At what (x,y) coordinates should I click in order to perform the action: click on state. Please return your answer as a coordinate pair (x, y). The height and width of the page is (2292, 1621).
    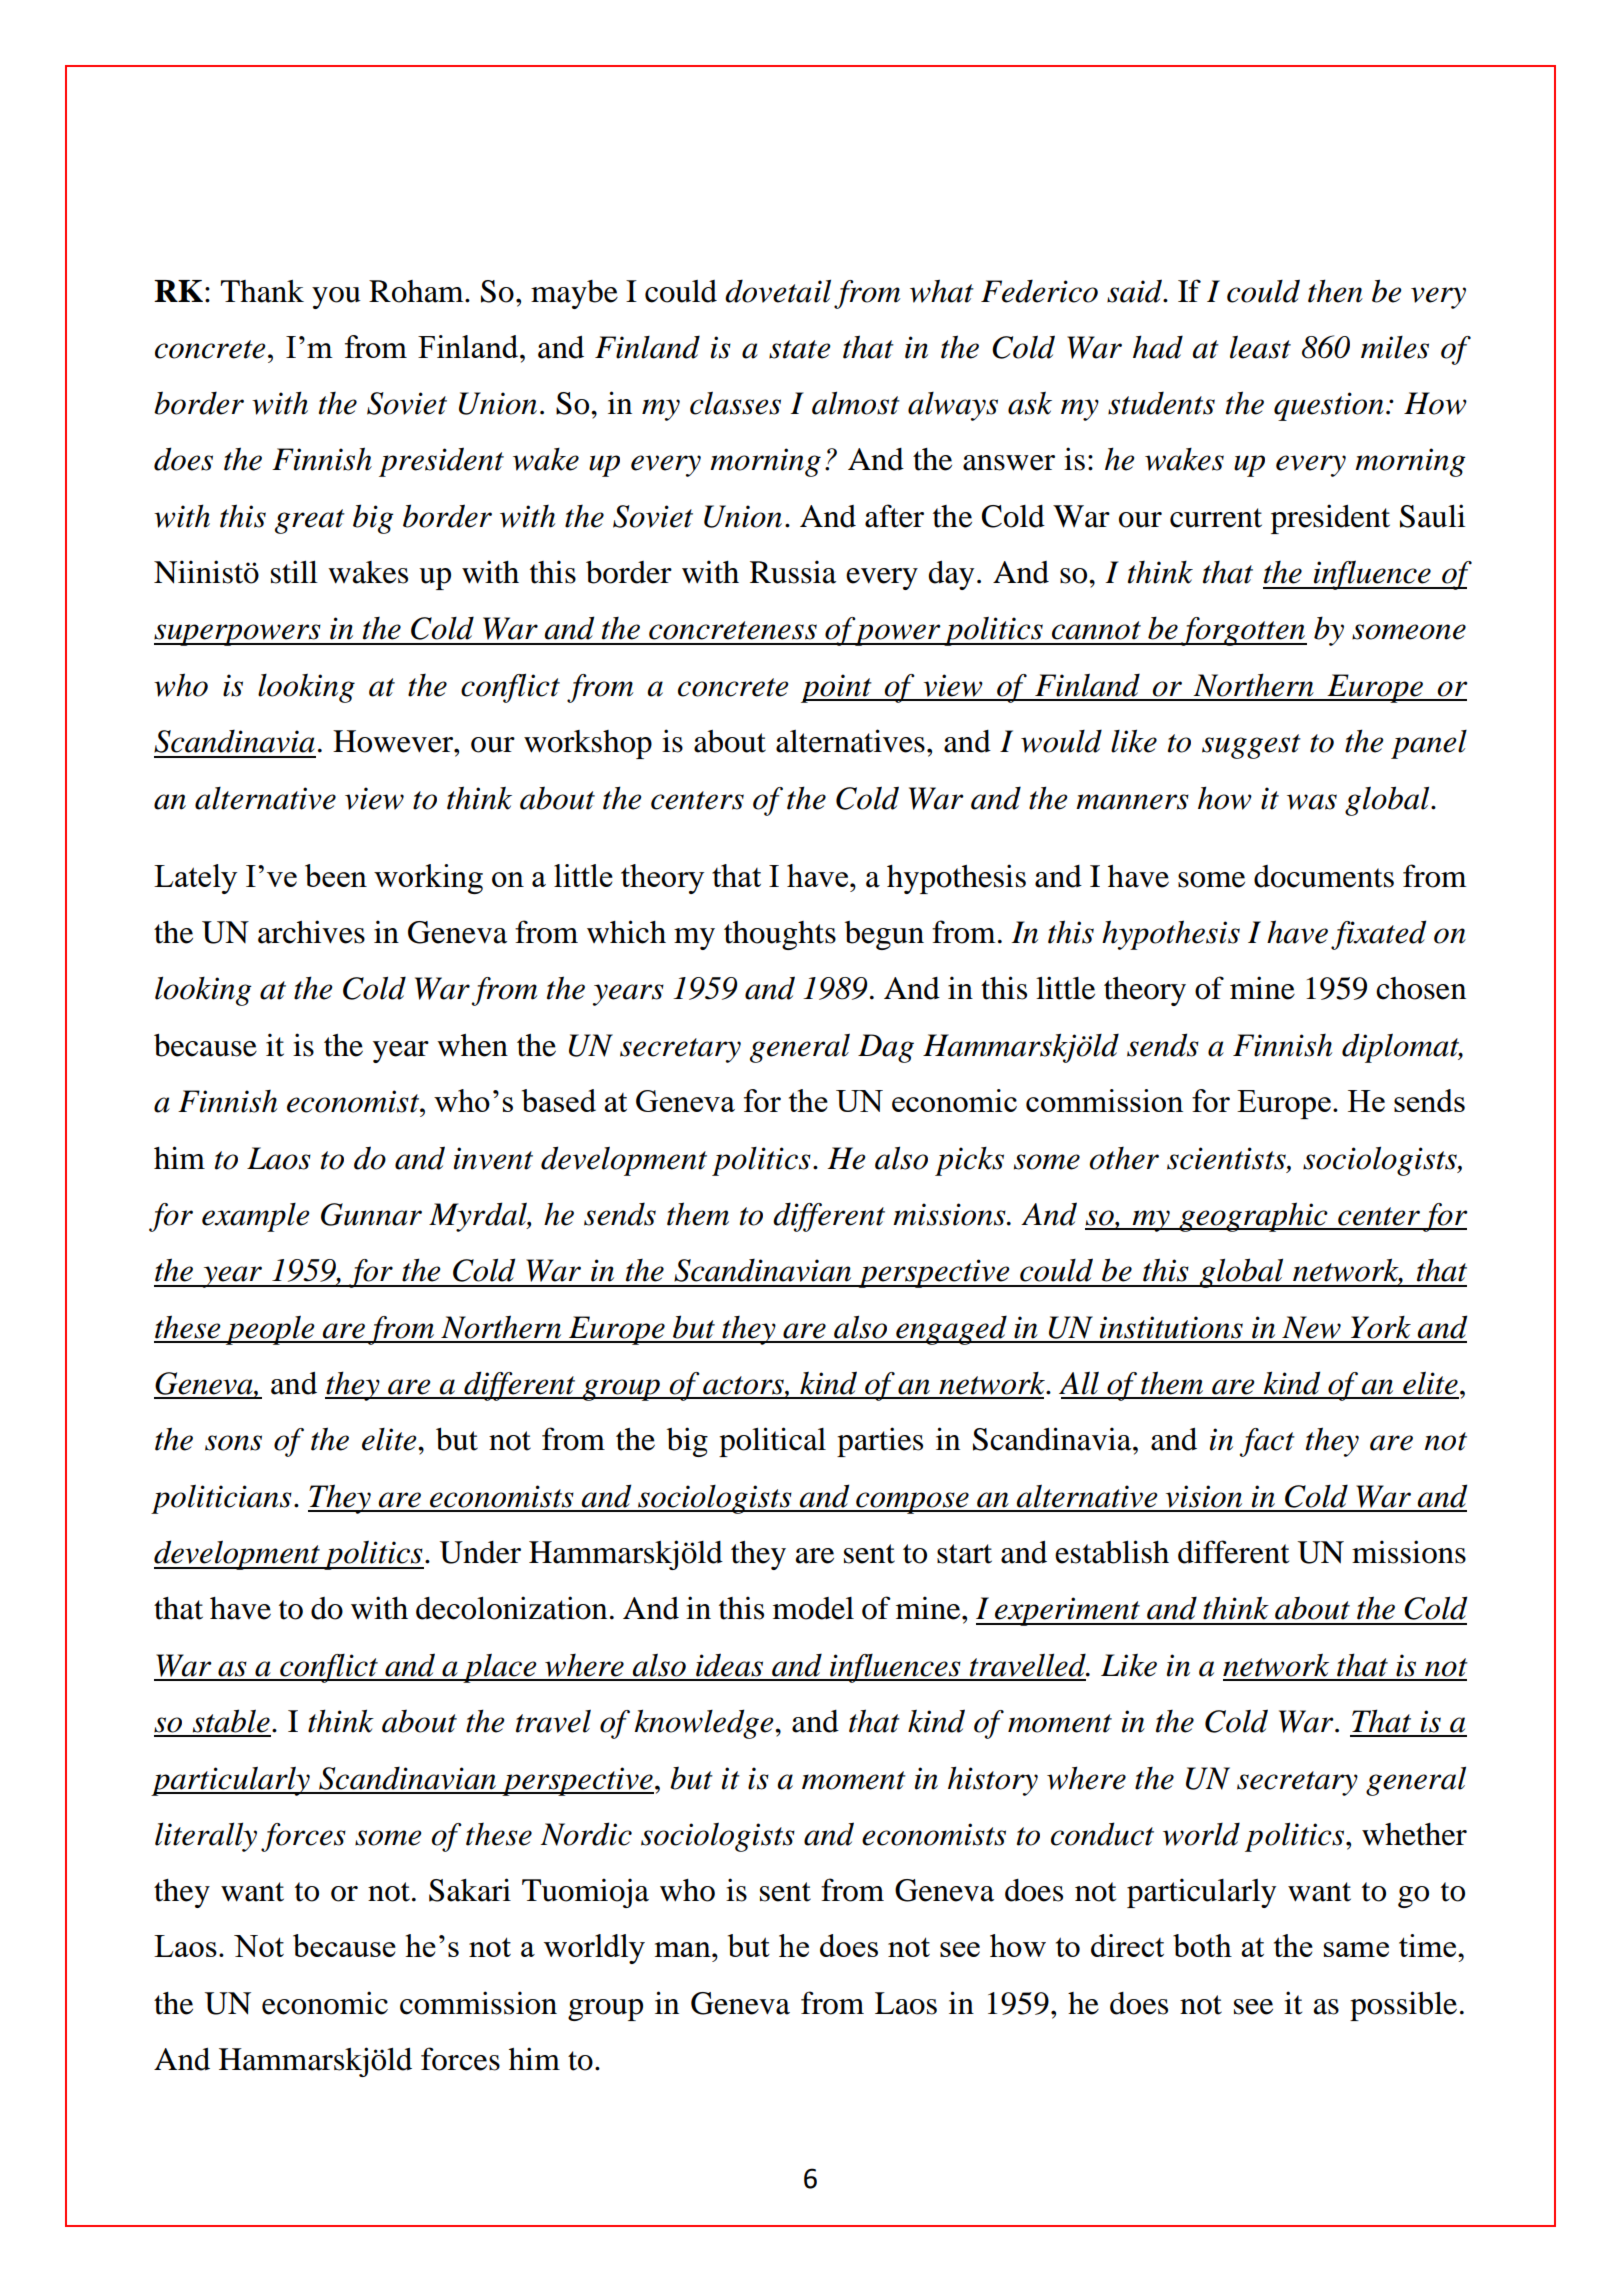
    Looking at the image, I should click on (800, 349).
